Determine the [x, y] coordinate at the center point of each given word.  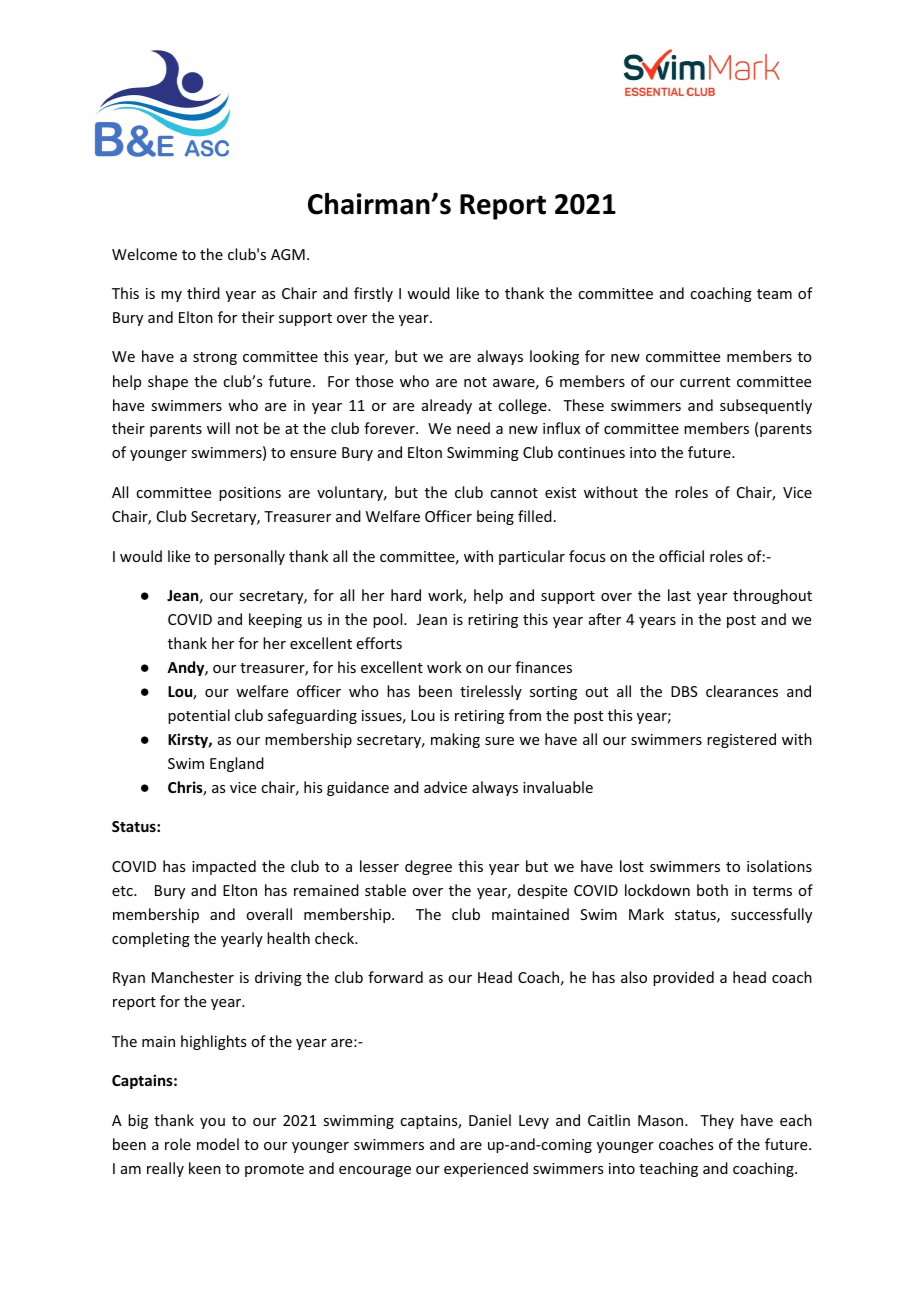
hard [406, 595]
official [681, 556]
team [774, 294]
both [712, 890]
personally [249, 557]
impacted [224, 867]
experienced [486, 1169]
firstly [373, 294]
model [218, 1144]
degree [428, 867]
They [717, 1121]
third [203, 293]
